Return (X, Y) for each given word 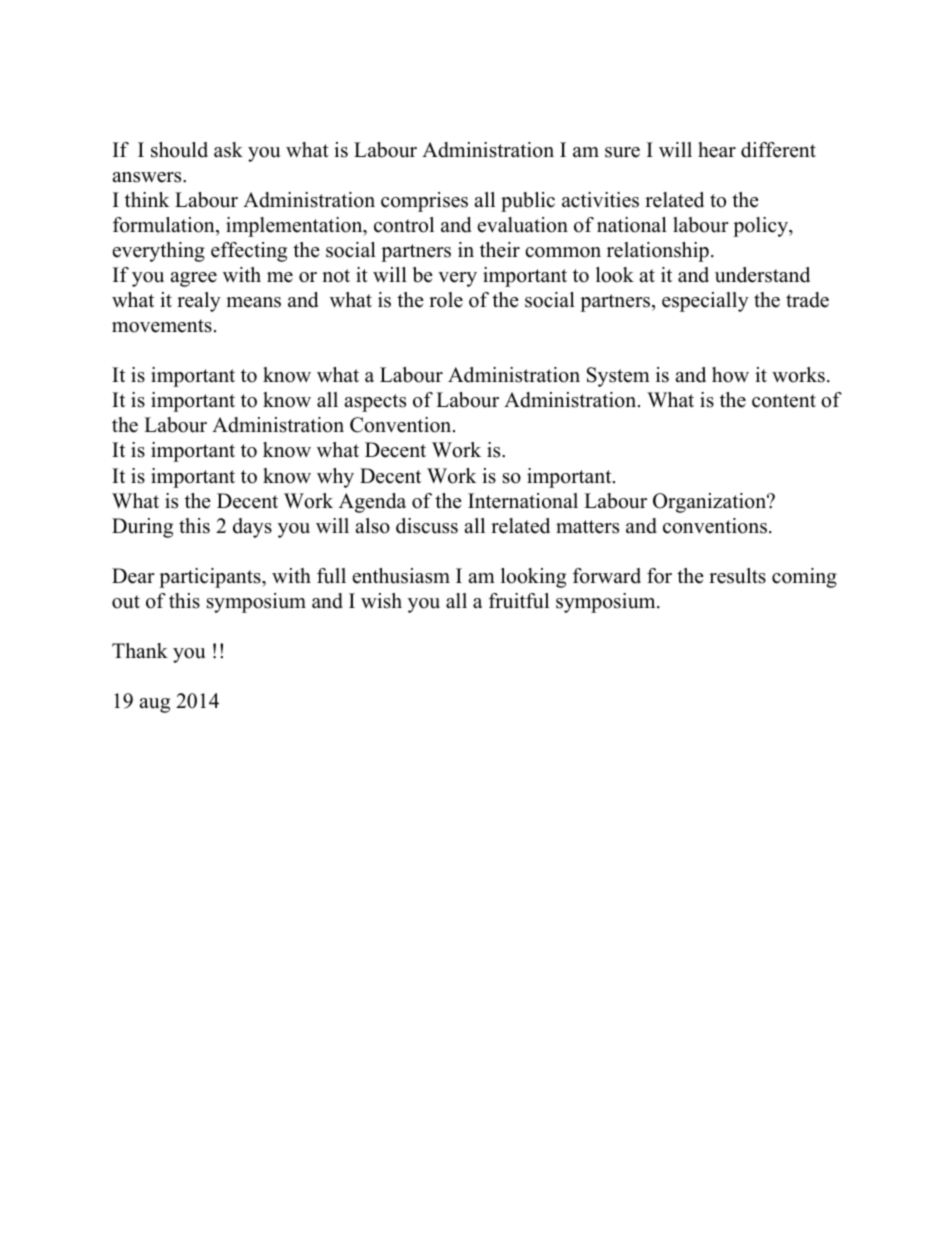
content (784, 401)
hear (717, 150)
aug (154, 705)
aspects (375, 403)
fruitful (519, 601)
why (335, 478)
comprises (424, 202)
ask (228, 150)
